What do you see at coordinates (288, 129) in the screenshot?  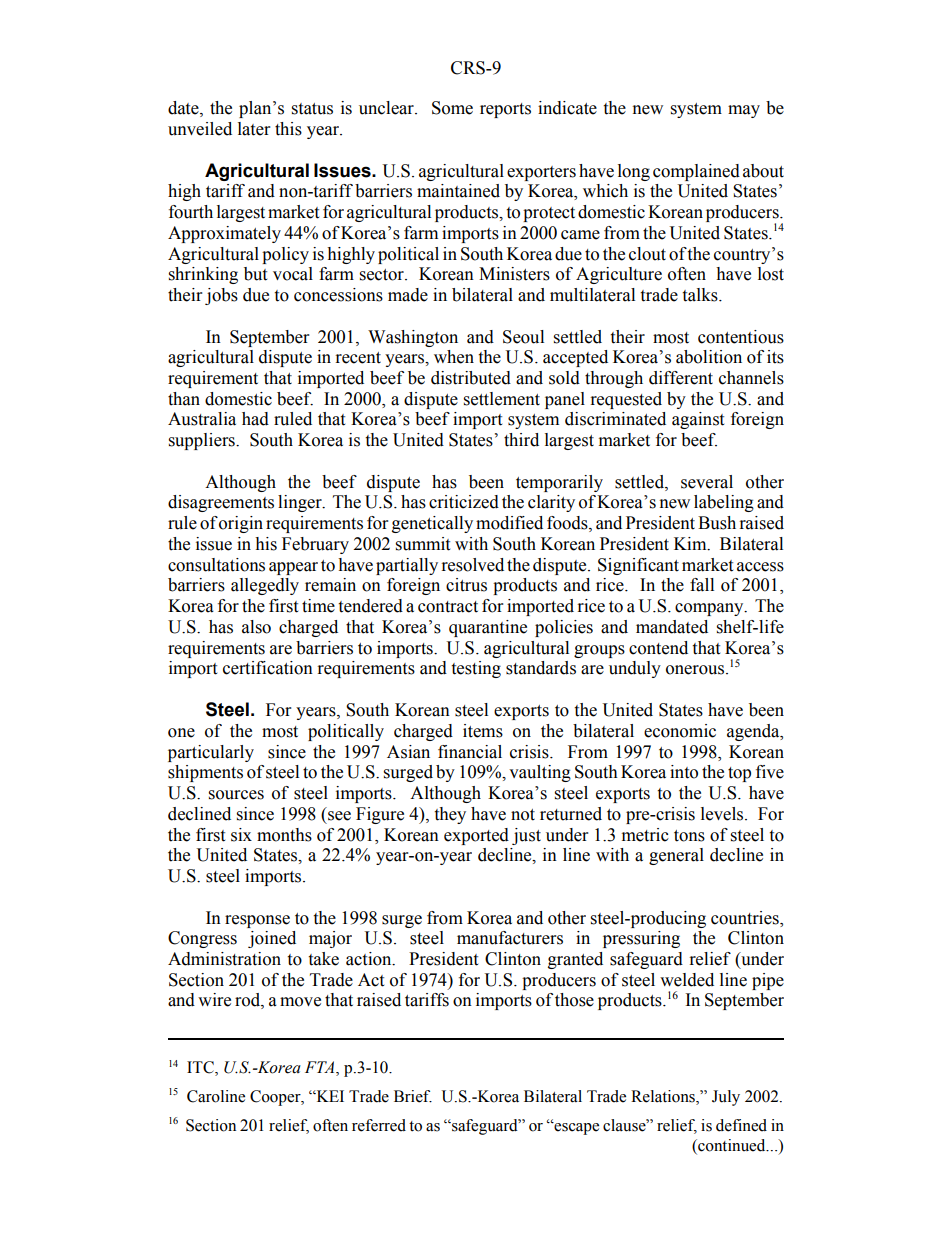 I see `this` at bounding box center [288, 129].
